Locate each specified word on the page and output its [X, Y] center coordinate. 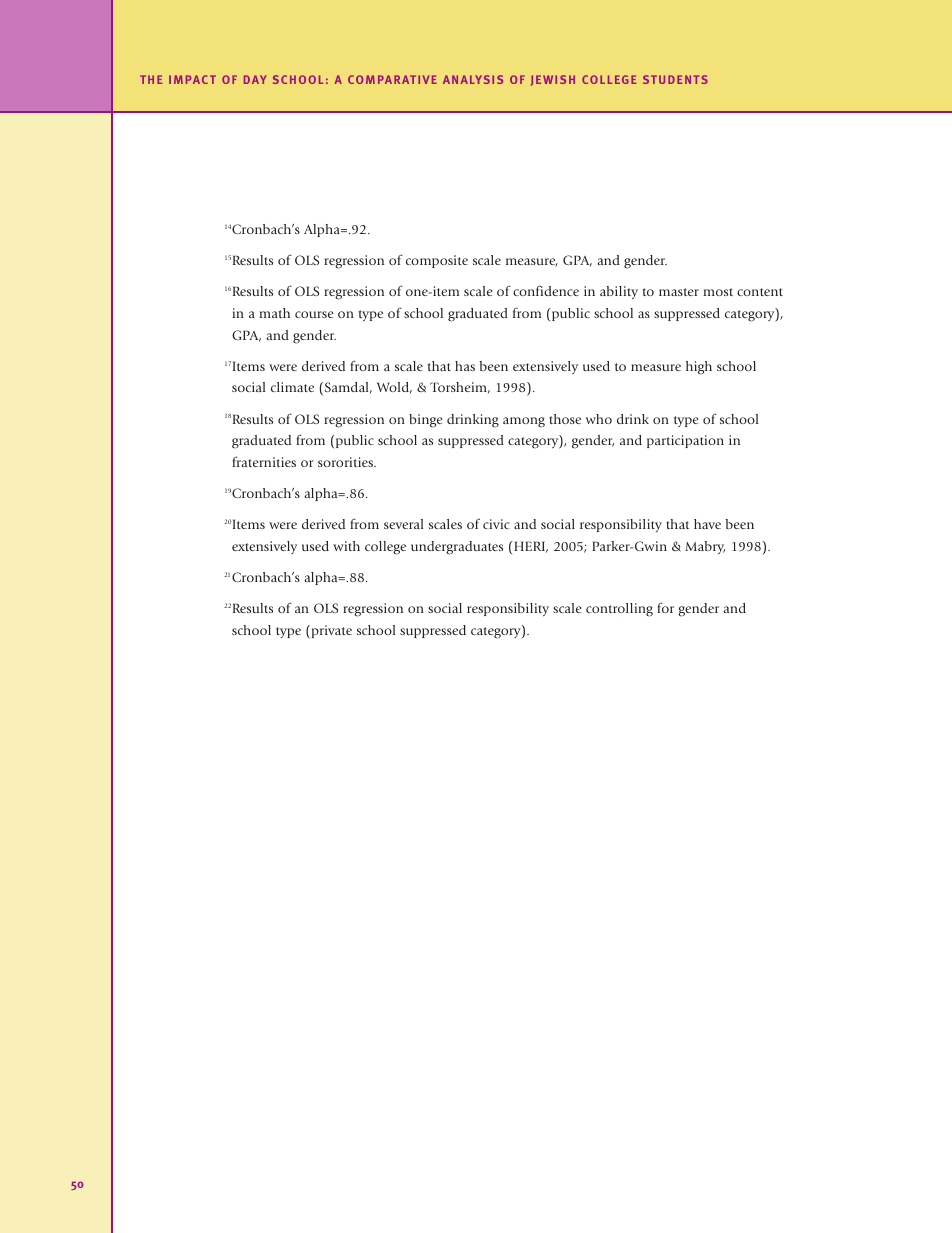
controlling [619, 610]
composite [437, 261]
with [346, 546]
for [665, 607]
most [718, 292]
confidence [546, 290]
